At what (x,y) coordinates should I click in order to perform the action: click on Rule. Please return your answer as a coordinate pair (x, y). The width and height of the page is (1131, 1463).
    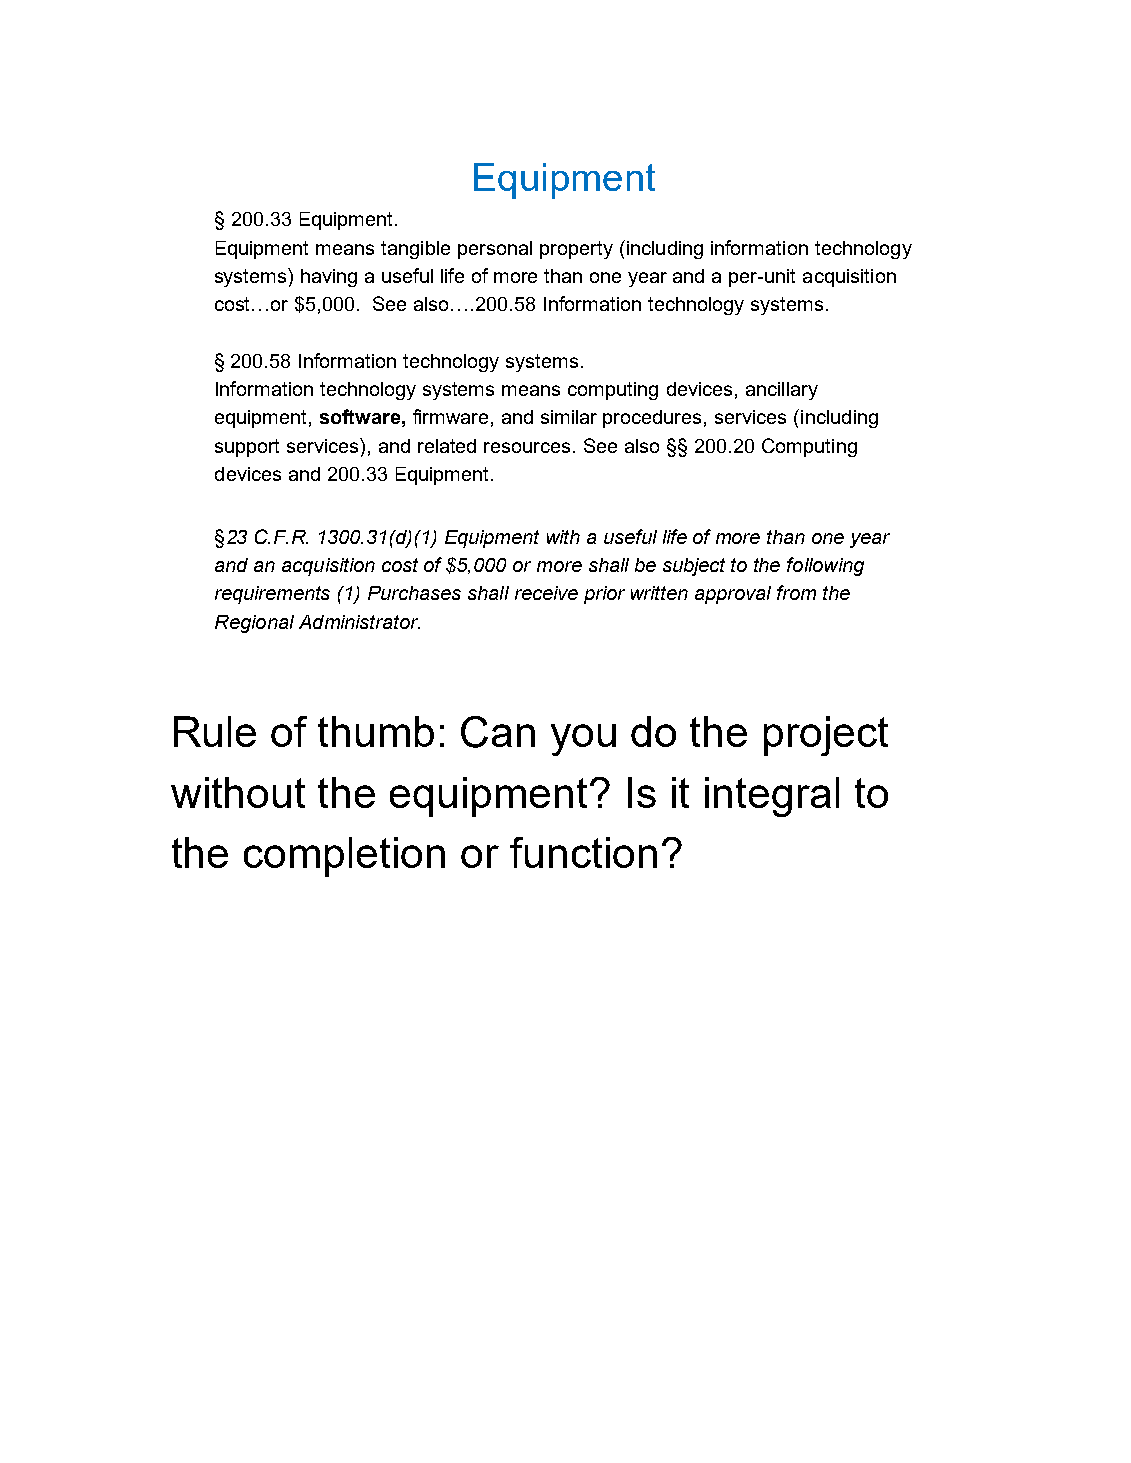
    Looking at the image, I should click on (215, 731).
